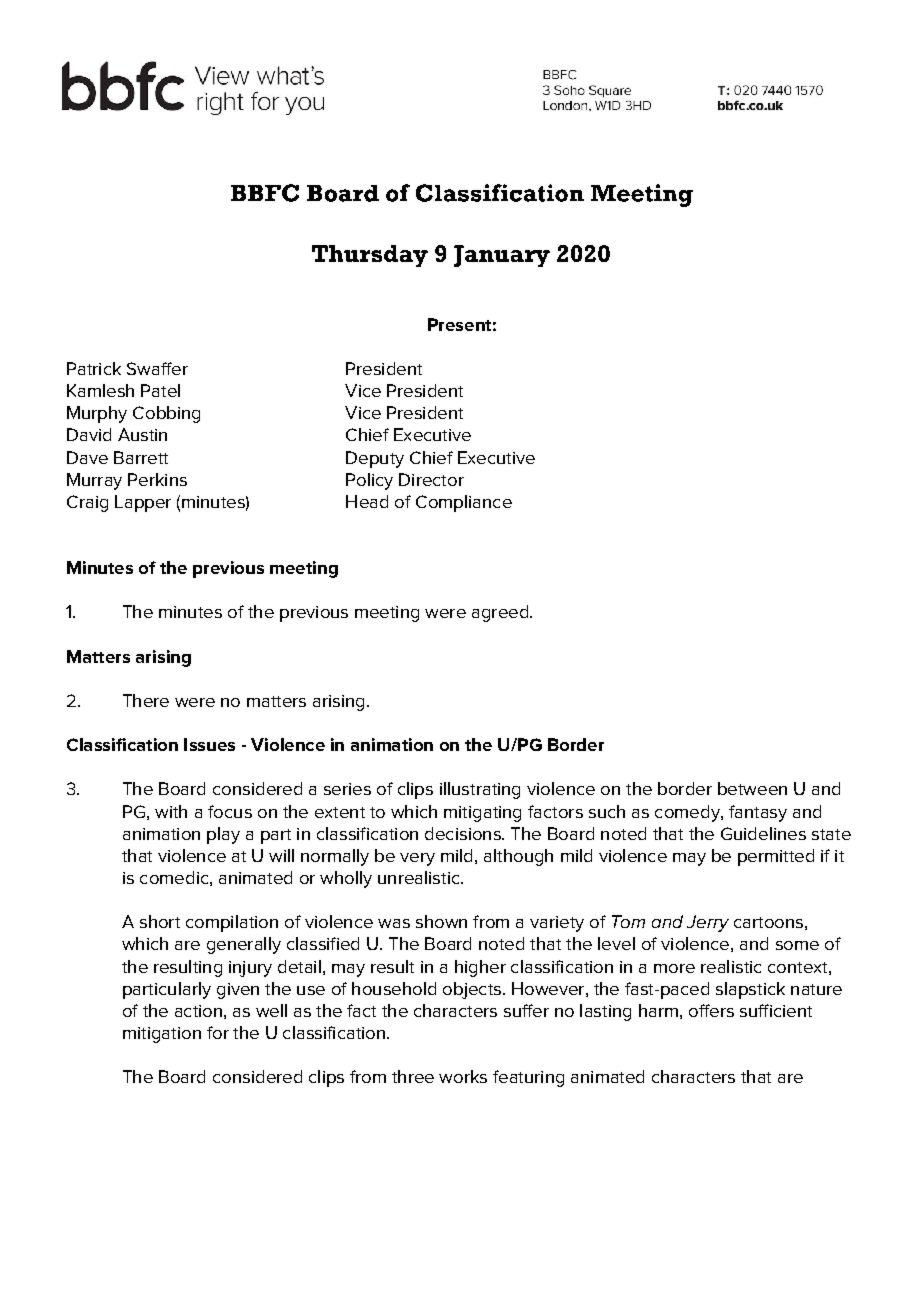  I want to click on Perkins, so click(157, 479).
